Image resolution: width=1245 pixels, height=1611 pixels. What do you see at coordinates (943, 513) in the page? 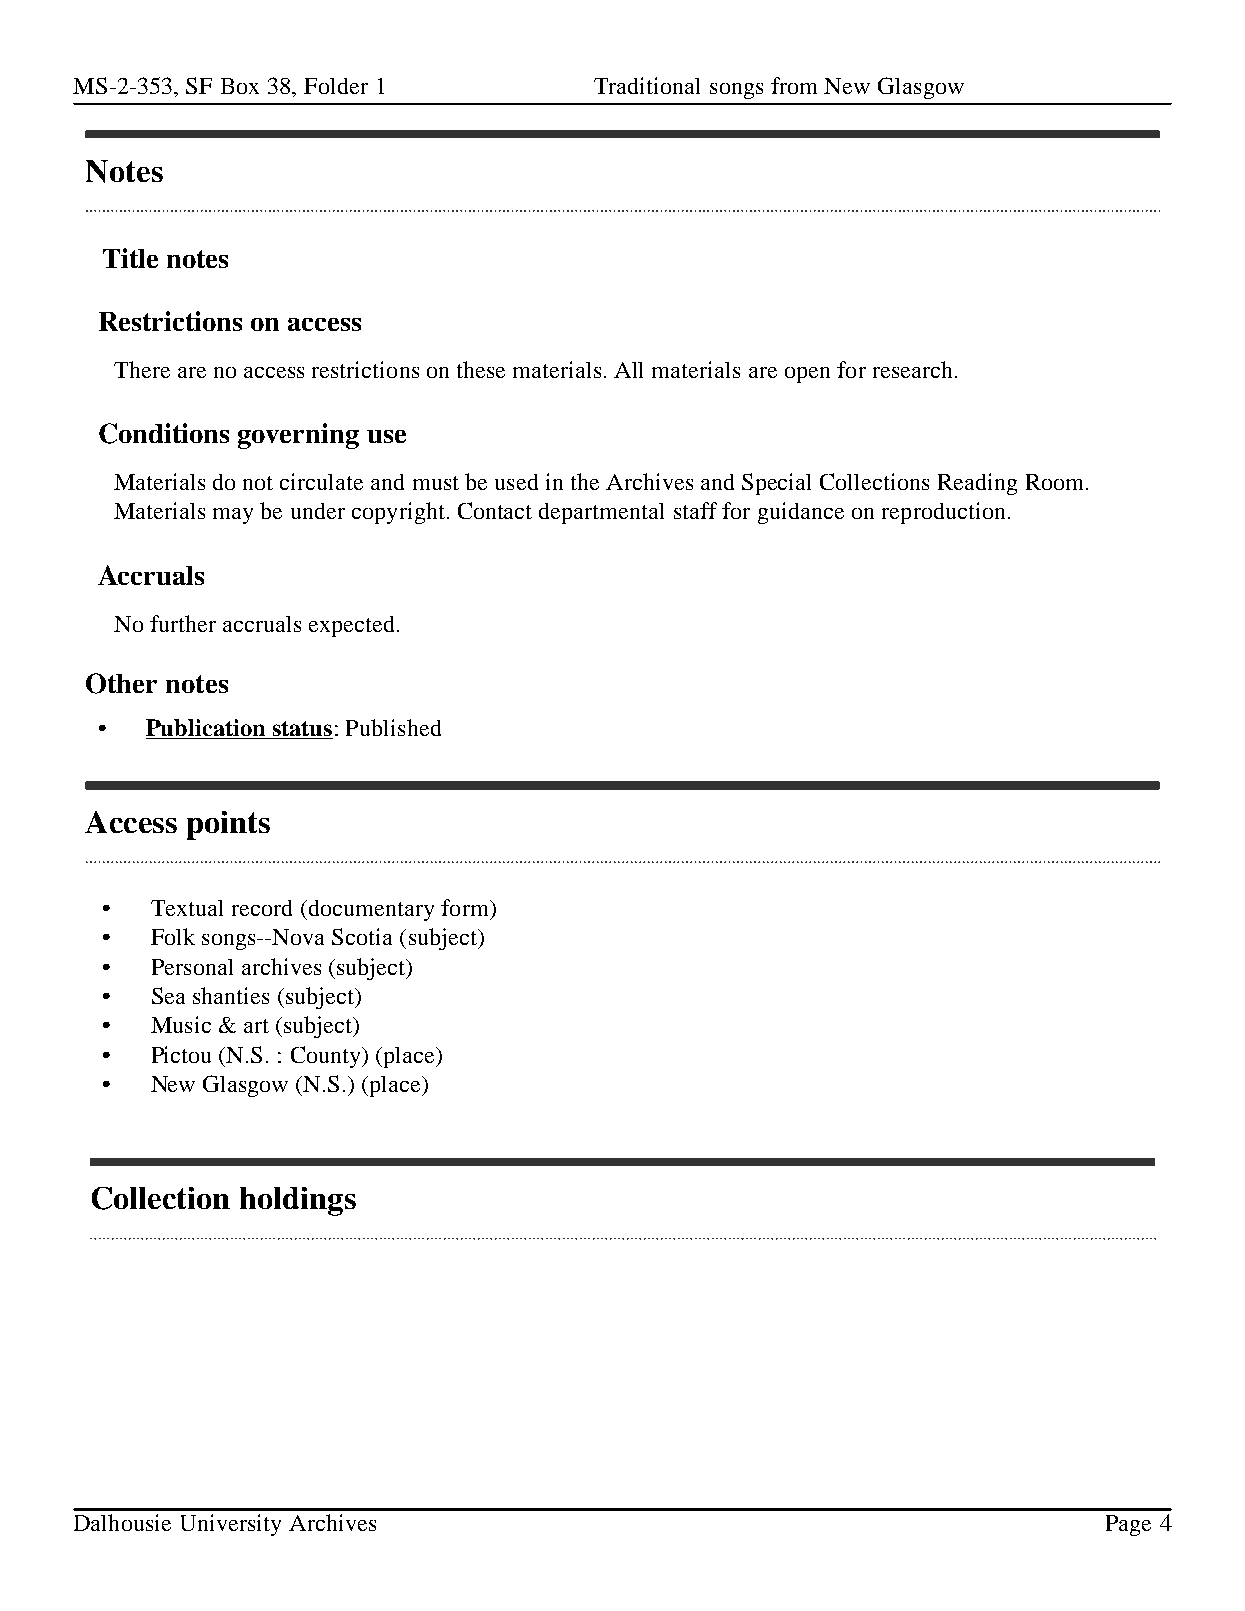
I see `reproduction` at bounding box center [943, 513].
